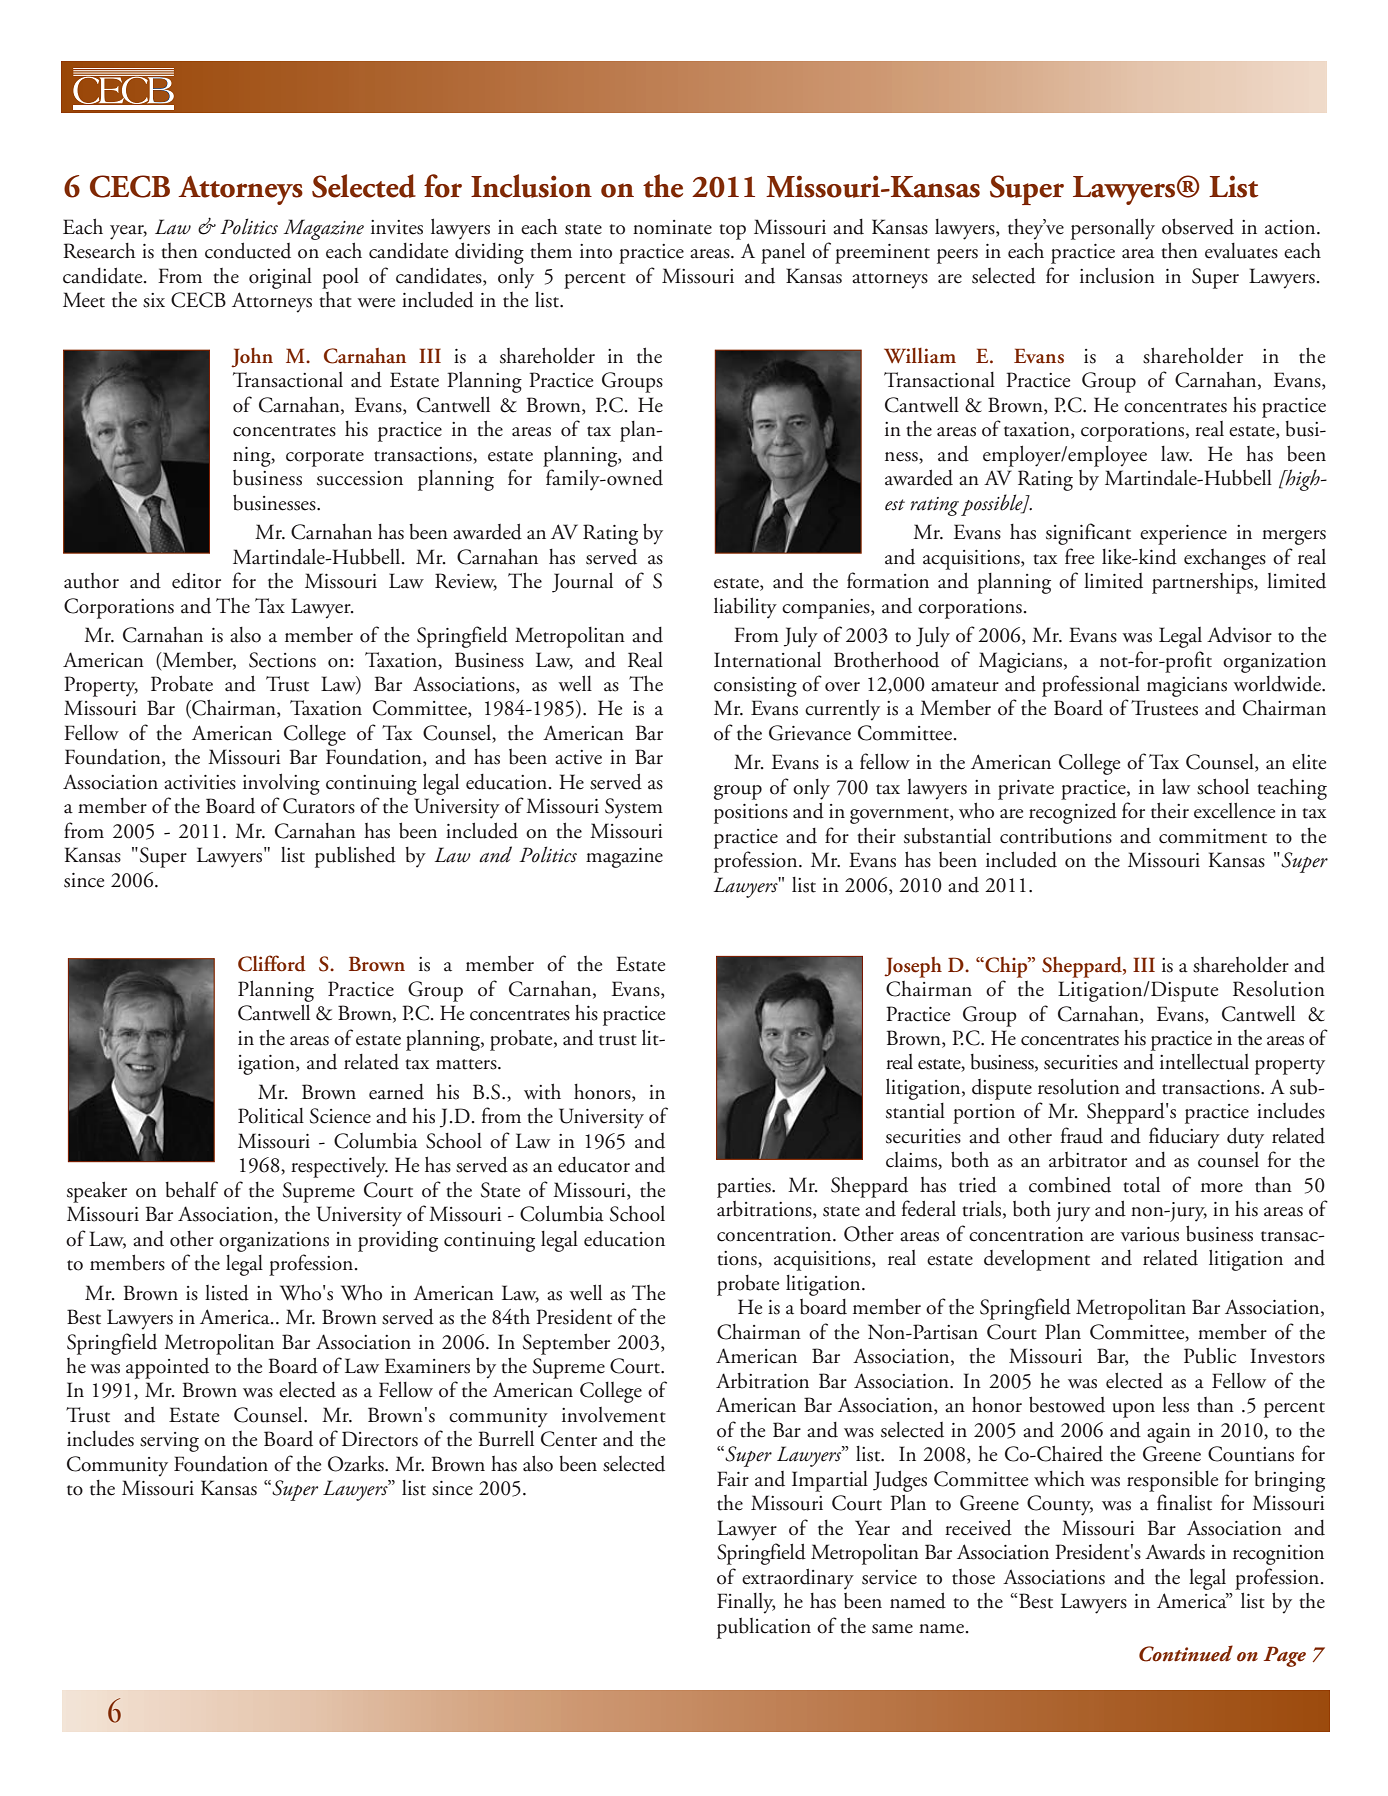  I want to click on consisting, so click(755, 687).
